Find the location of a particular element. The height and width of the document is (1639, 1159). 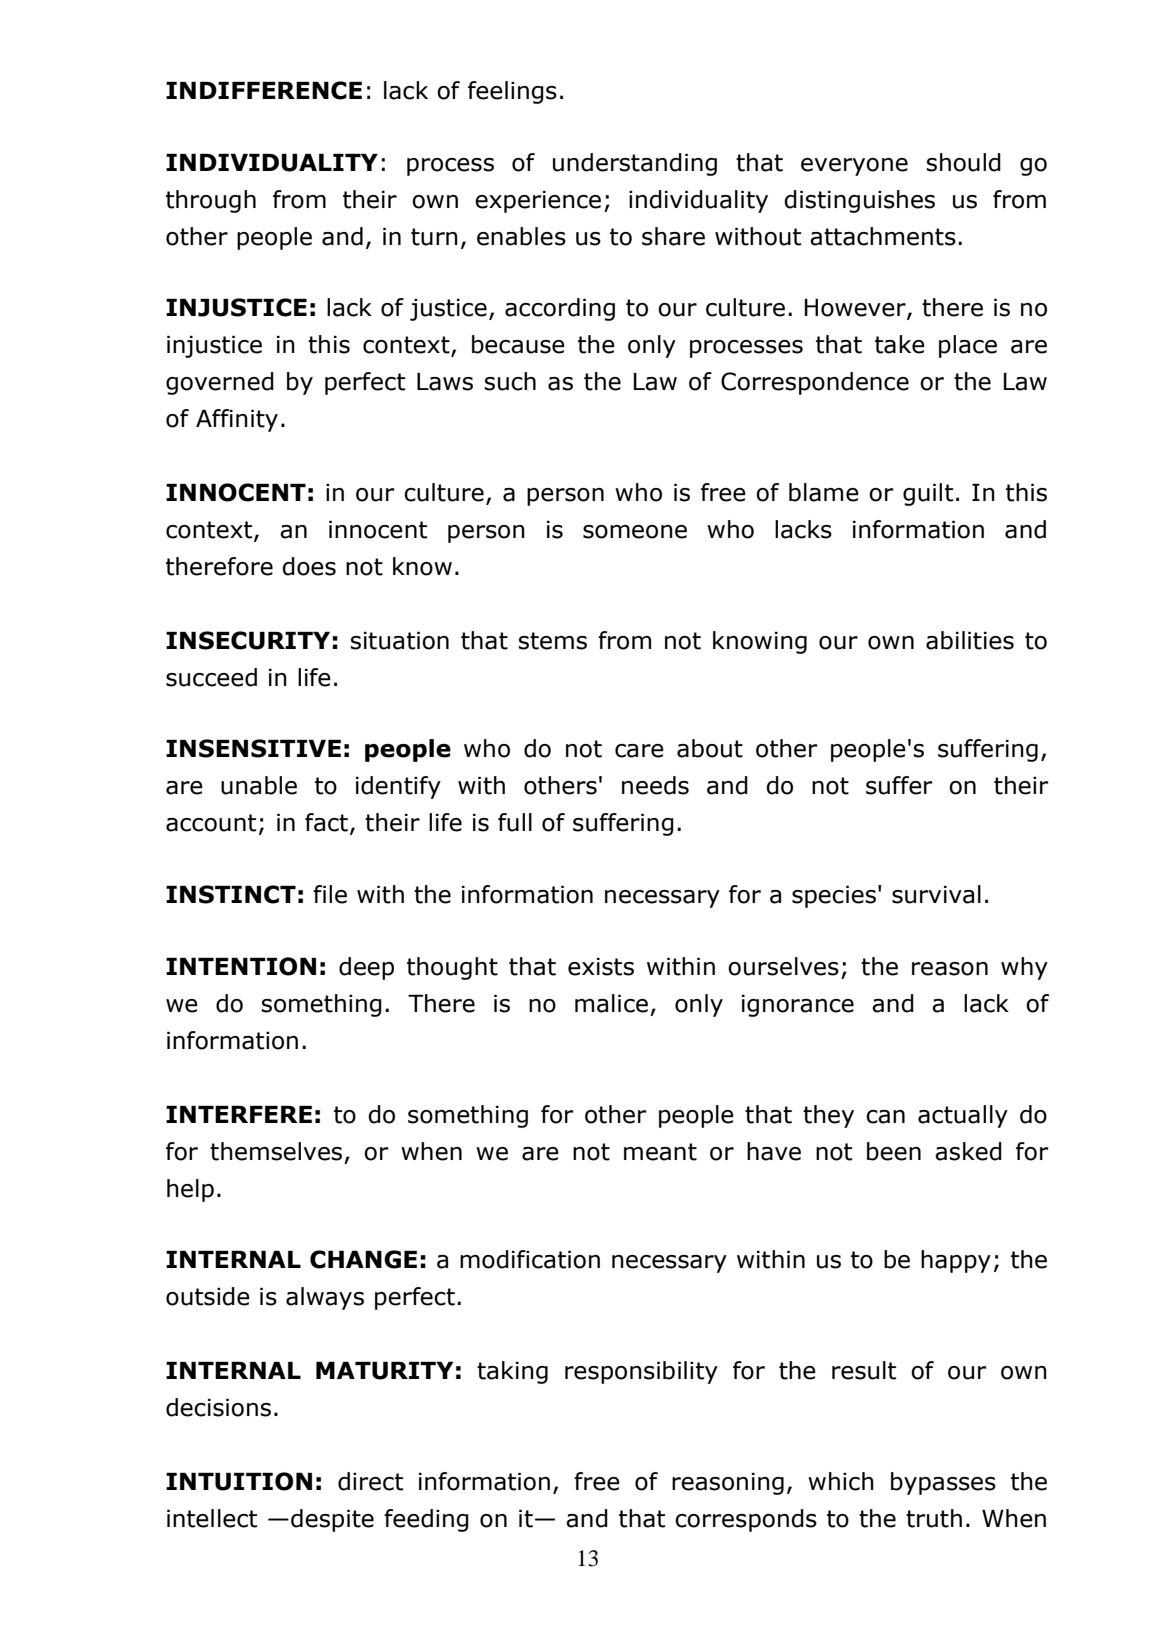

INDIFFERENCE is located at coordinates (264, 90).
